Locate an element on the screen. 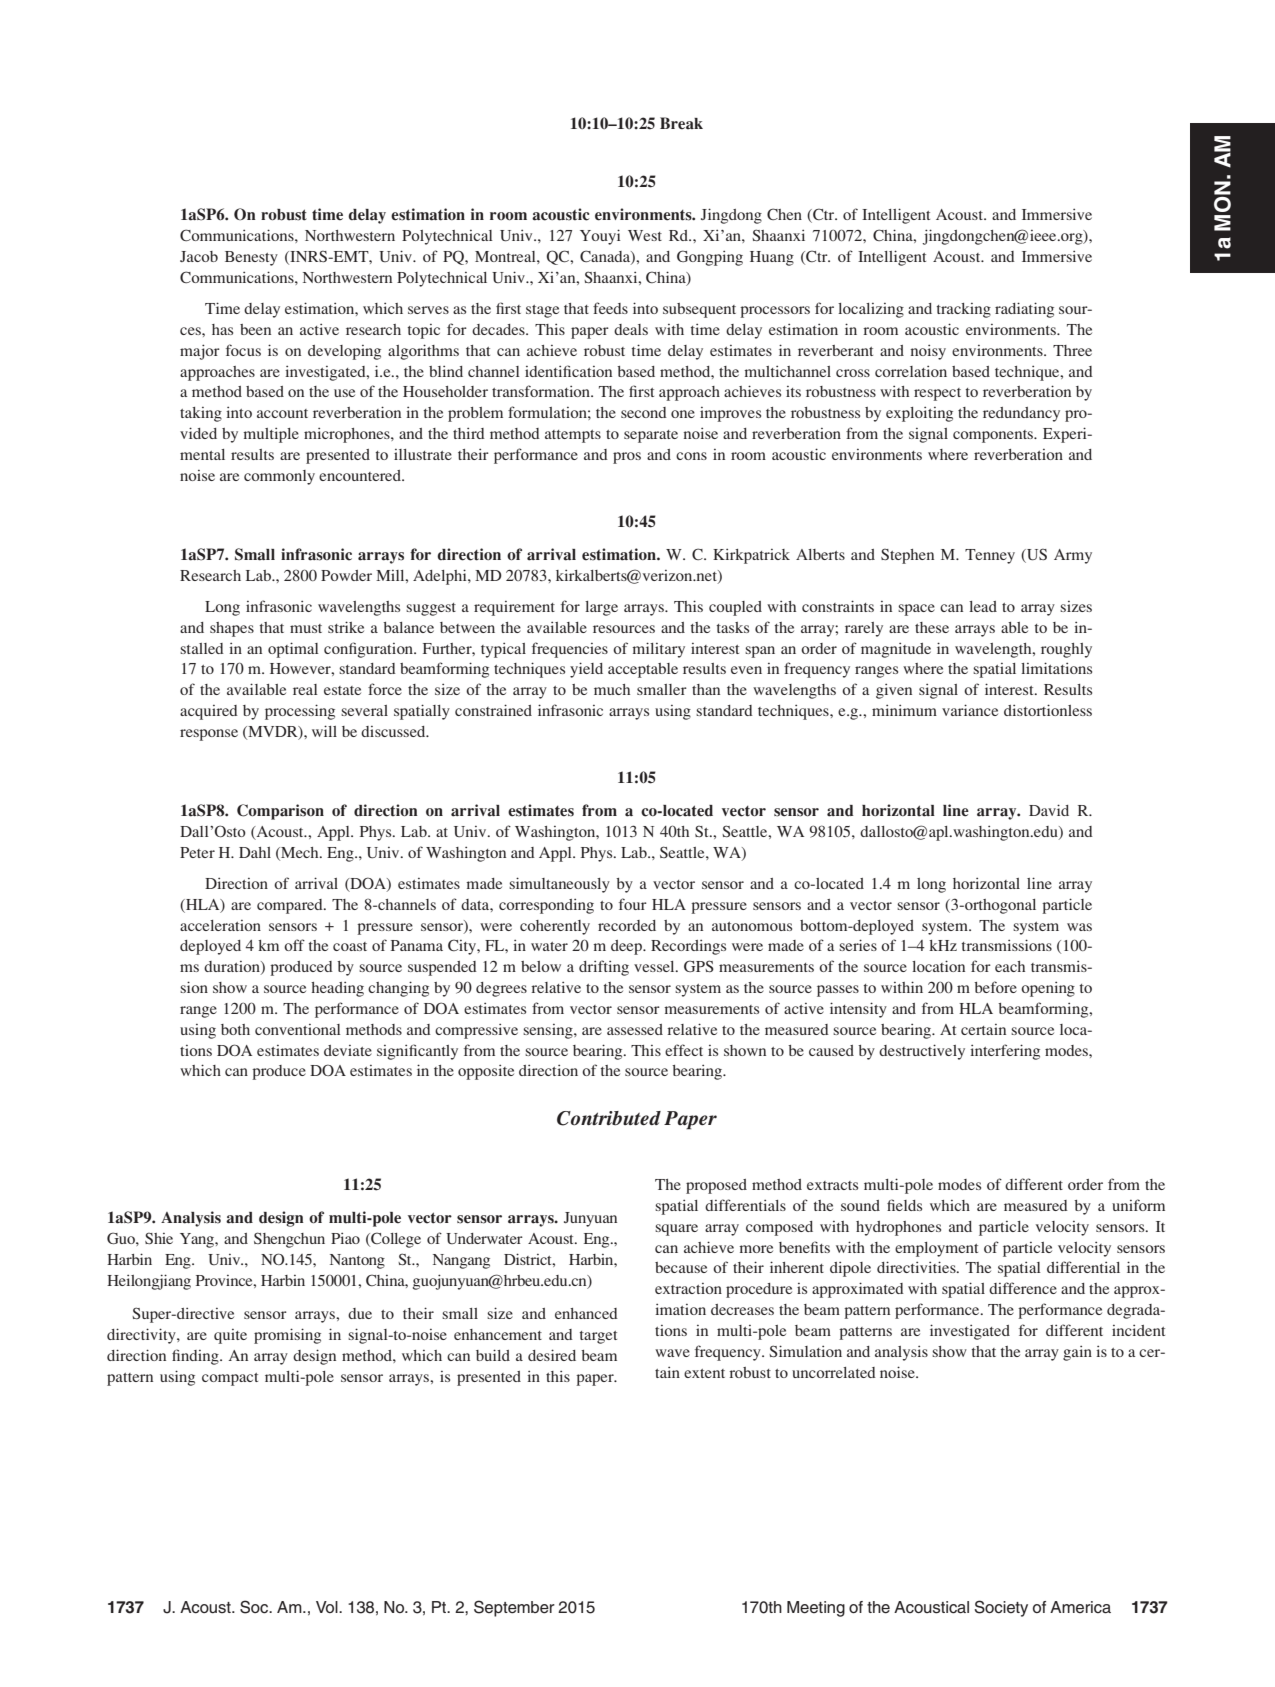 This screenshot has height=1687, width=1275. military is located at coordinates (658, 650).
